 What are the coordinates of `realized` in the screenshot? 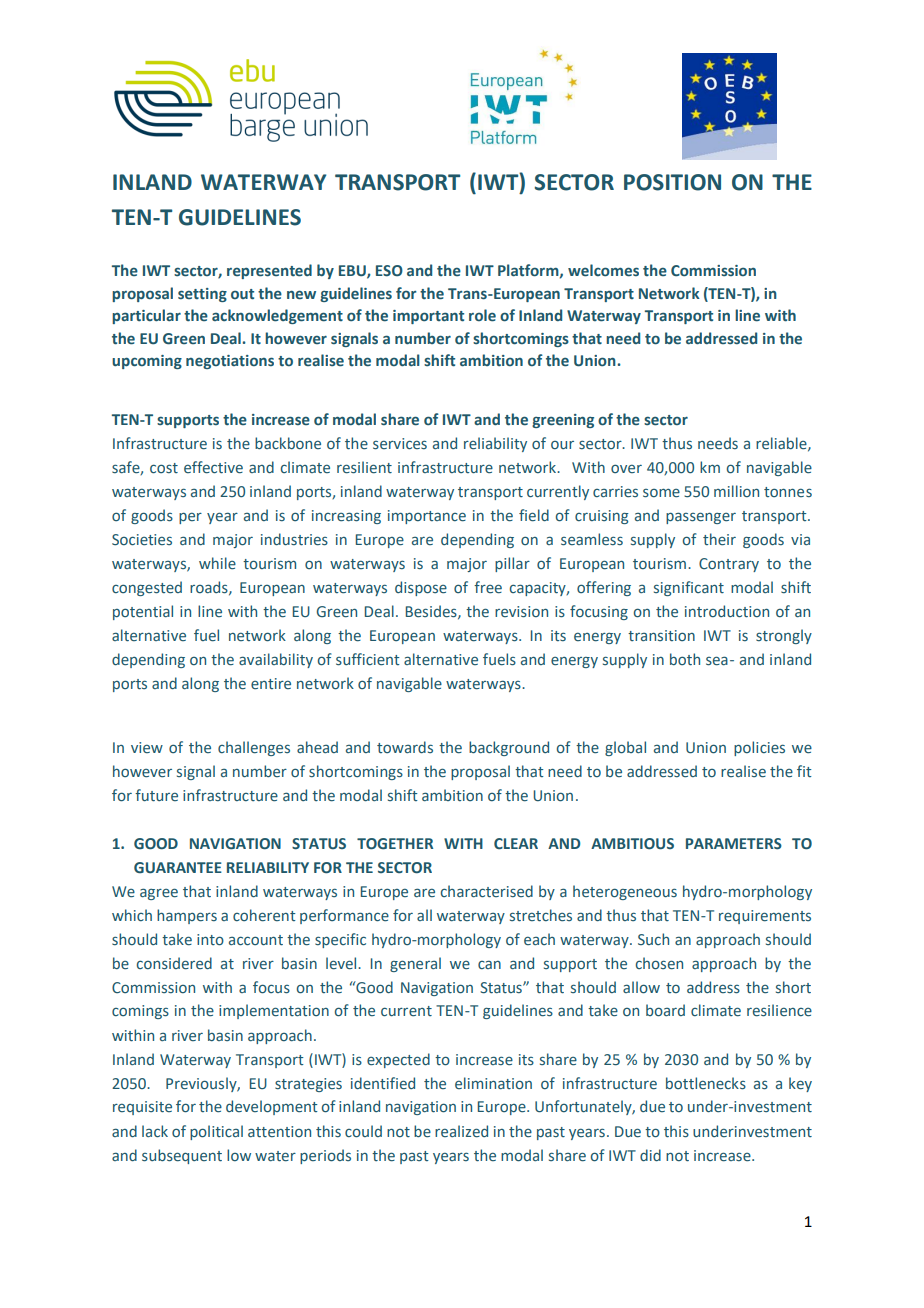 It's located at (461, 1131).
